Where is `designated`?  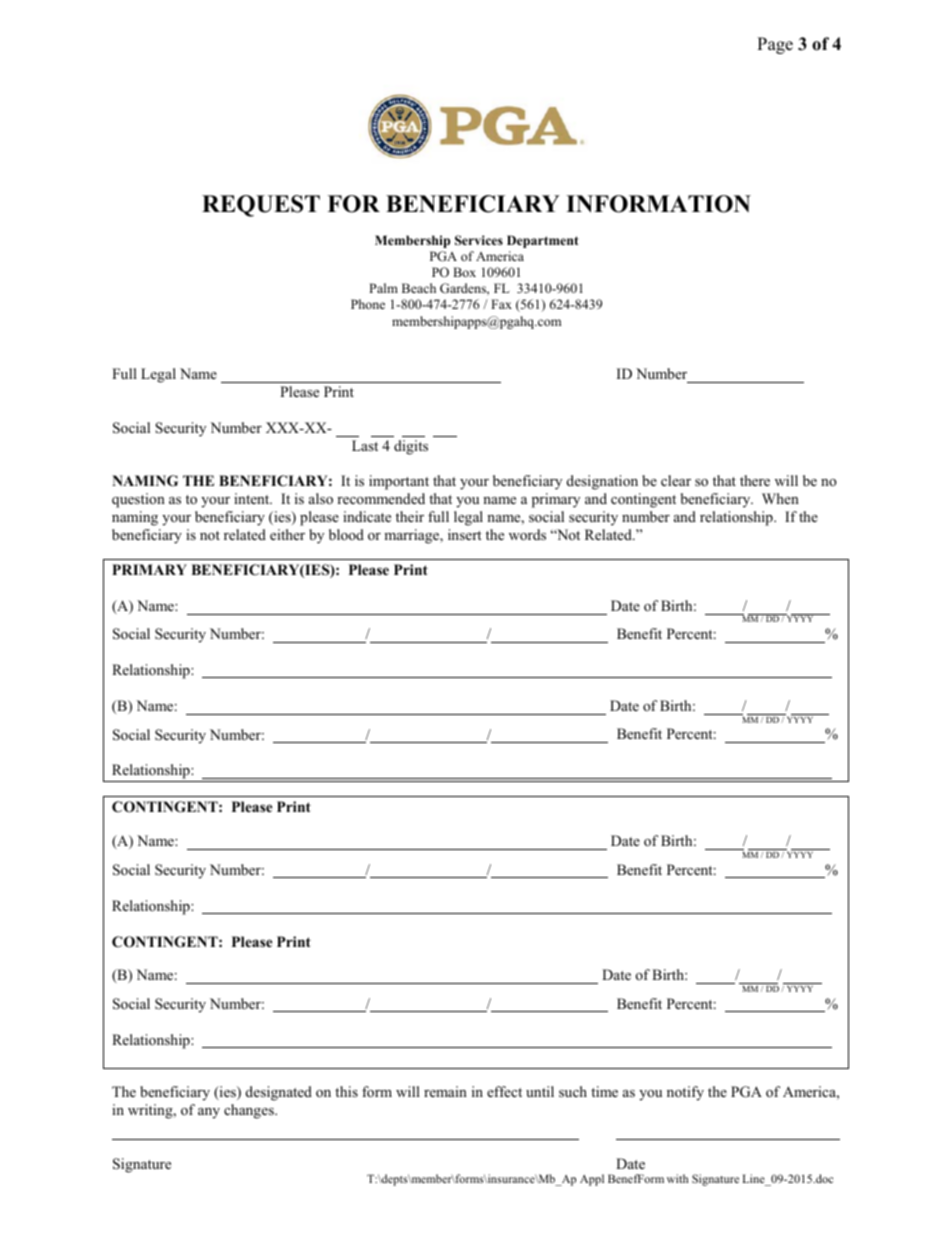 designated is located at coordinates (279, 1093).
